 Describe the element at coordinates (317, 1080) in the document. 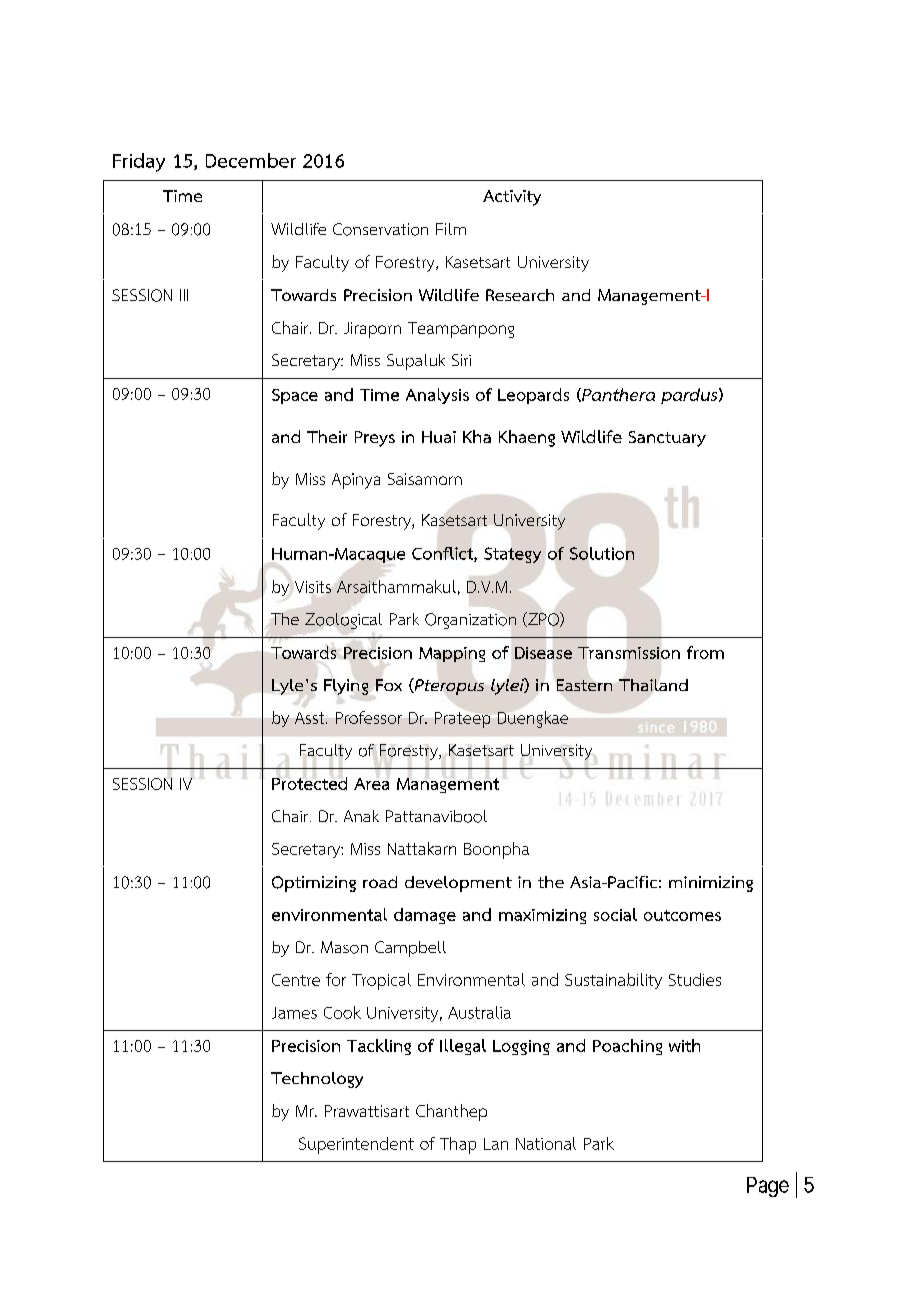

I see `Technology` at that location.
